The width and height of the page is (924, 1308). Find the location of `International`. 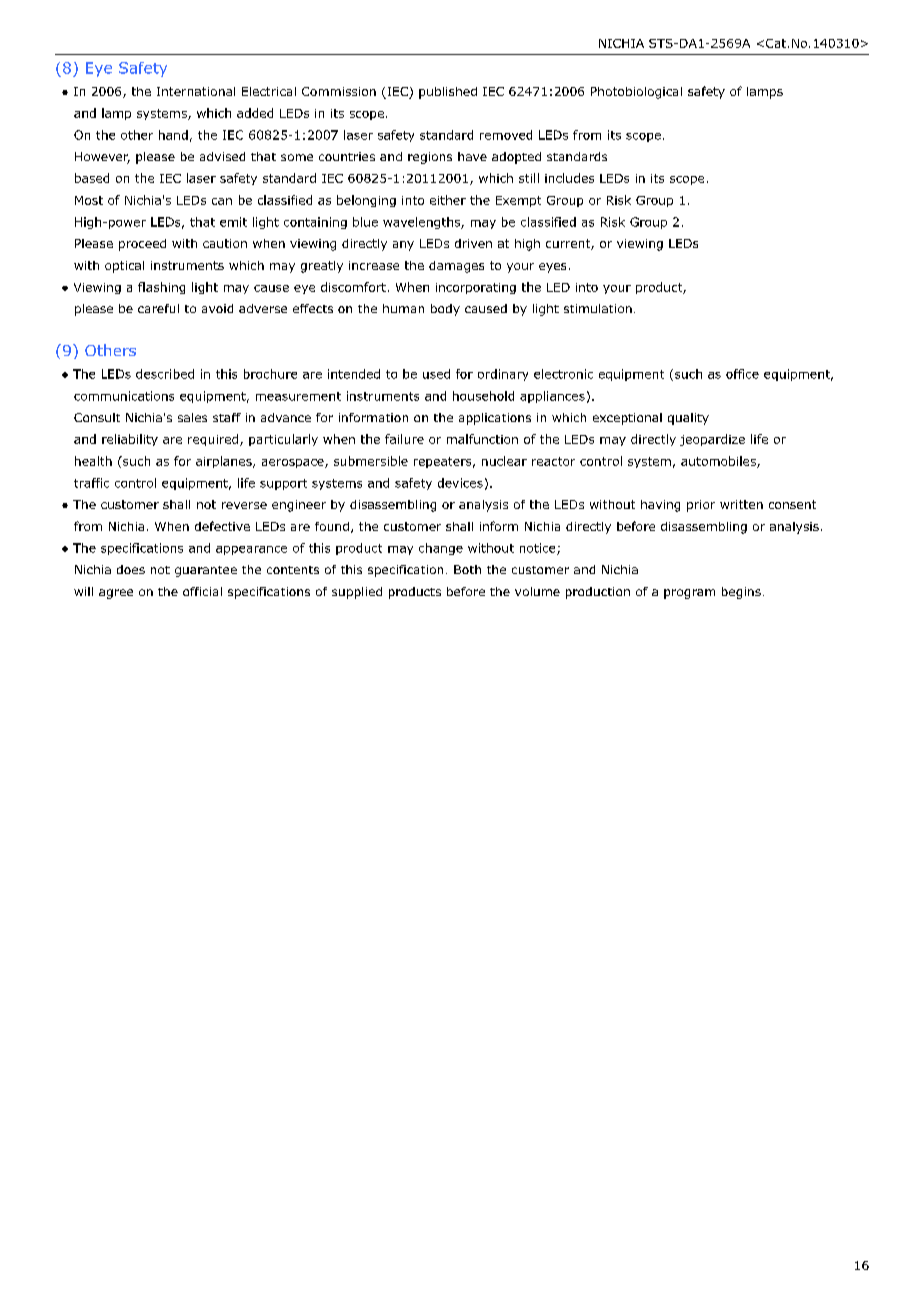

International is located at coordinates (196, 91).
